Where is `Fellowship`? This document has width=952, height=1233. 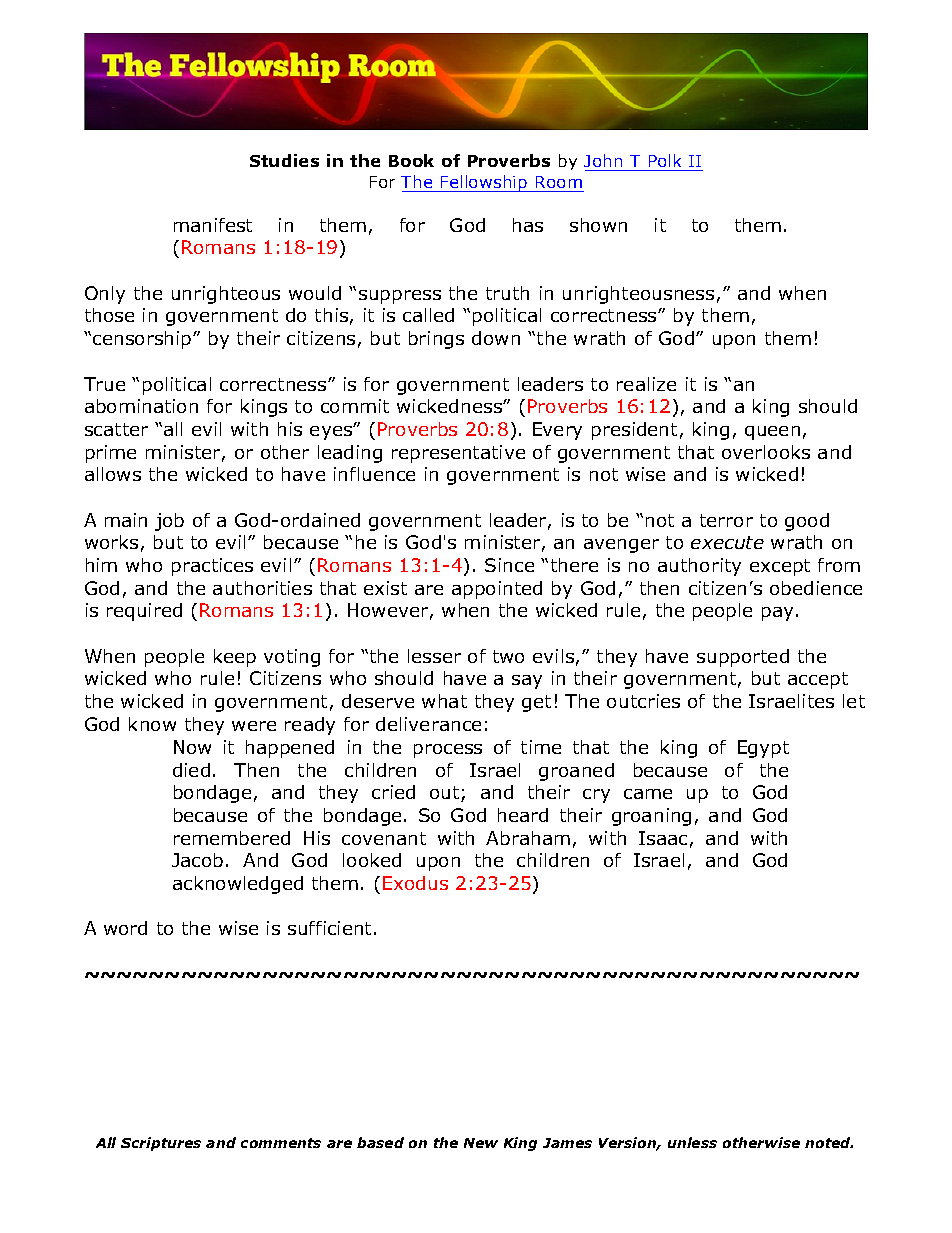
Fellowship is located at coordinates (484, 183).
